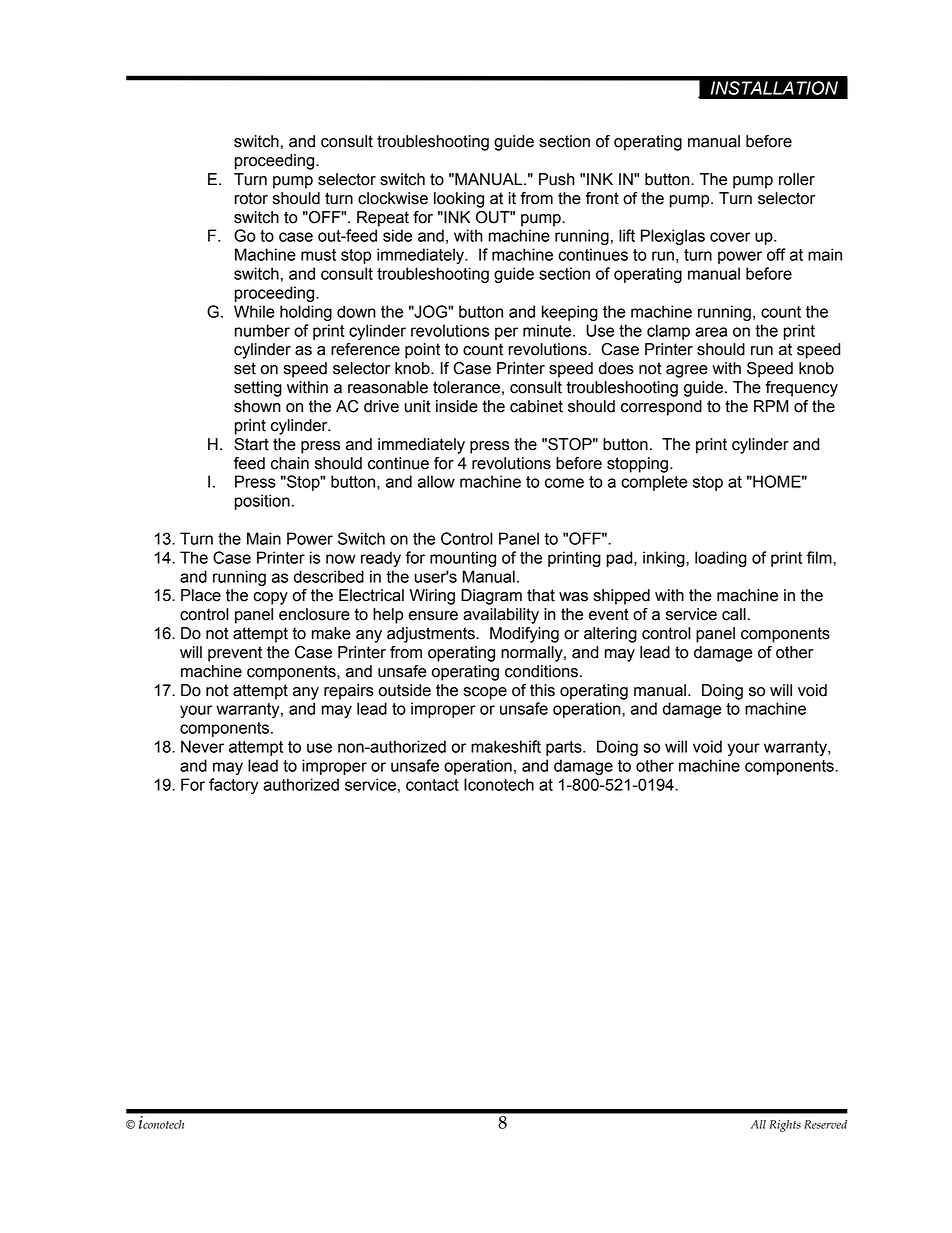 The width and height of the screenshot is (952, 1233). I want to click on parts, so click(565, 748).
